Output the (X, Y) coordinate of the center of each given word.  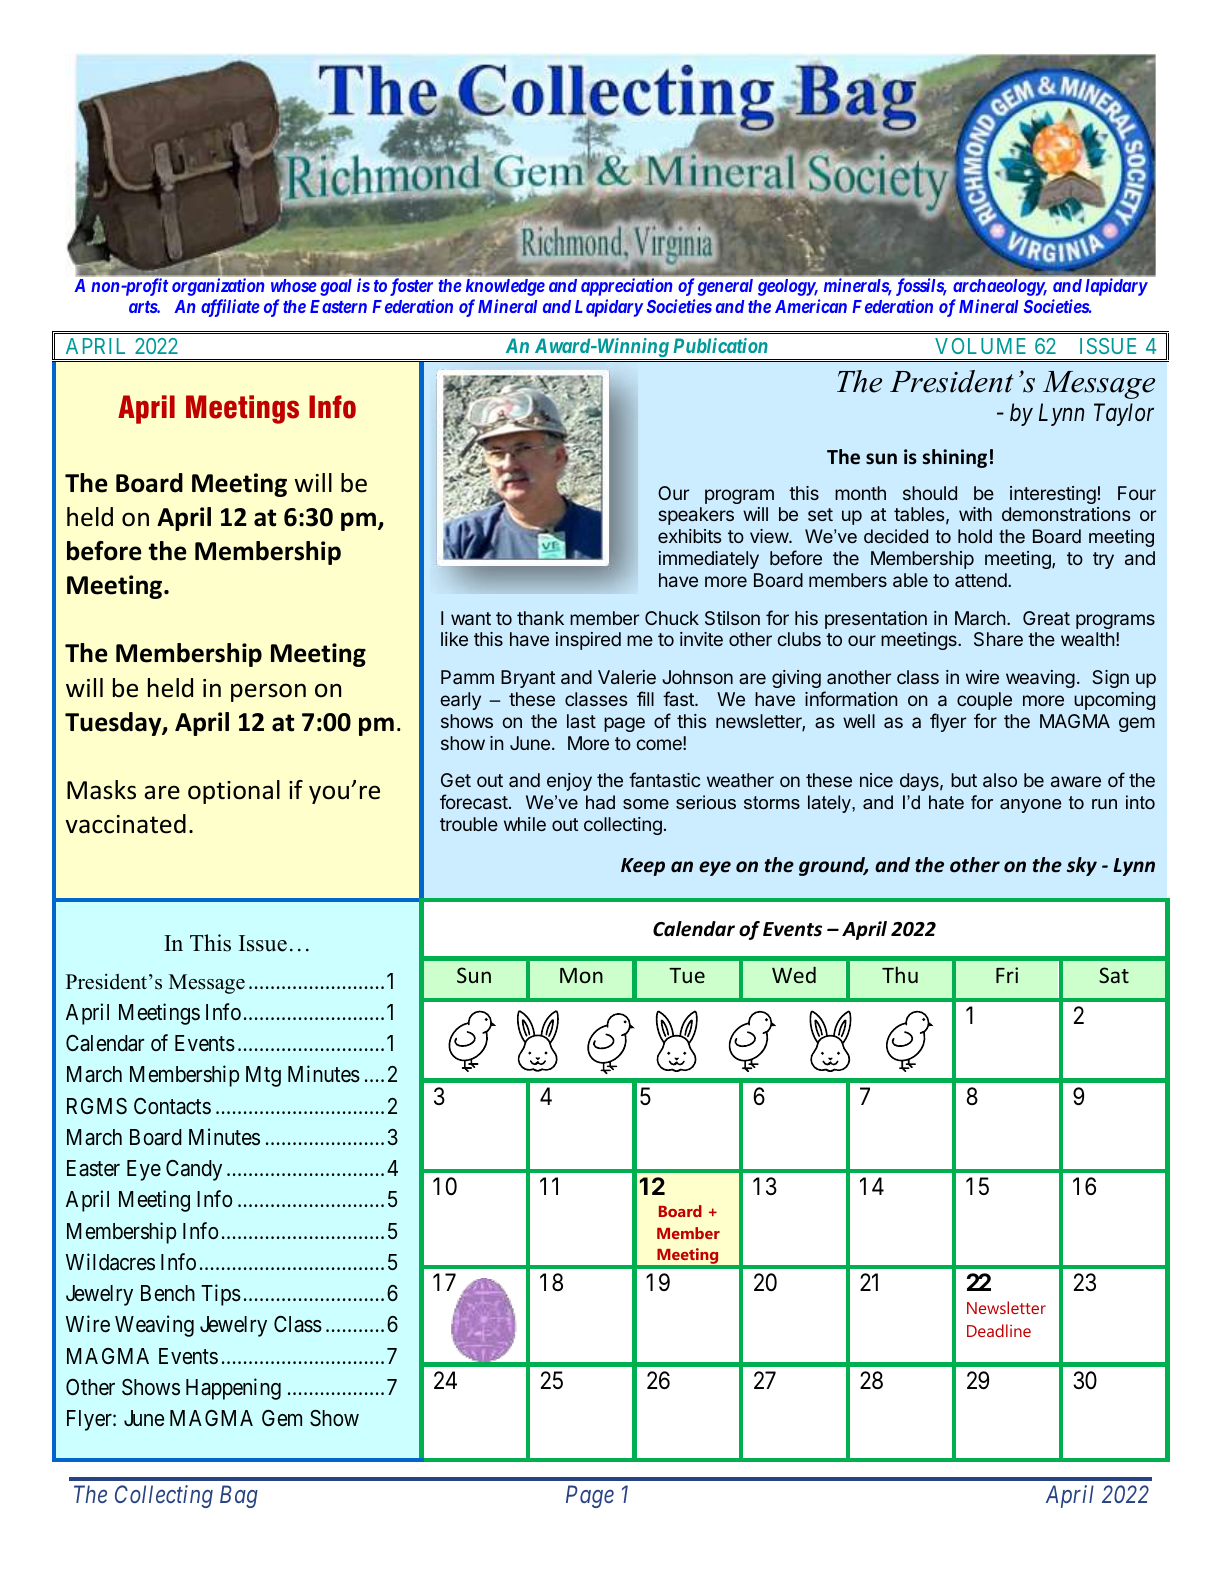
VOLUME (980, 346)
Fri (1007, 975)
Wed (794, 975)
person (268, 692)
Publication (720, 345)
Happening (233, 1389)
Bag (239, 1496)
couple (984, 701)
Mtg (263, 1076)
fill (645, 698)
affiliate (230, 308)
